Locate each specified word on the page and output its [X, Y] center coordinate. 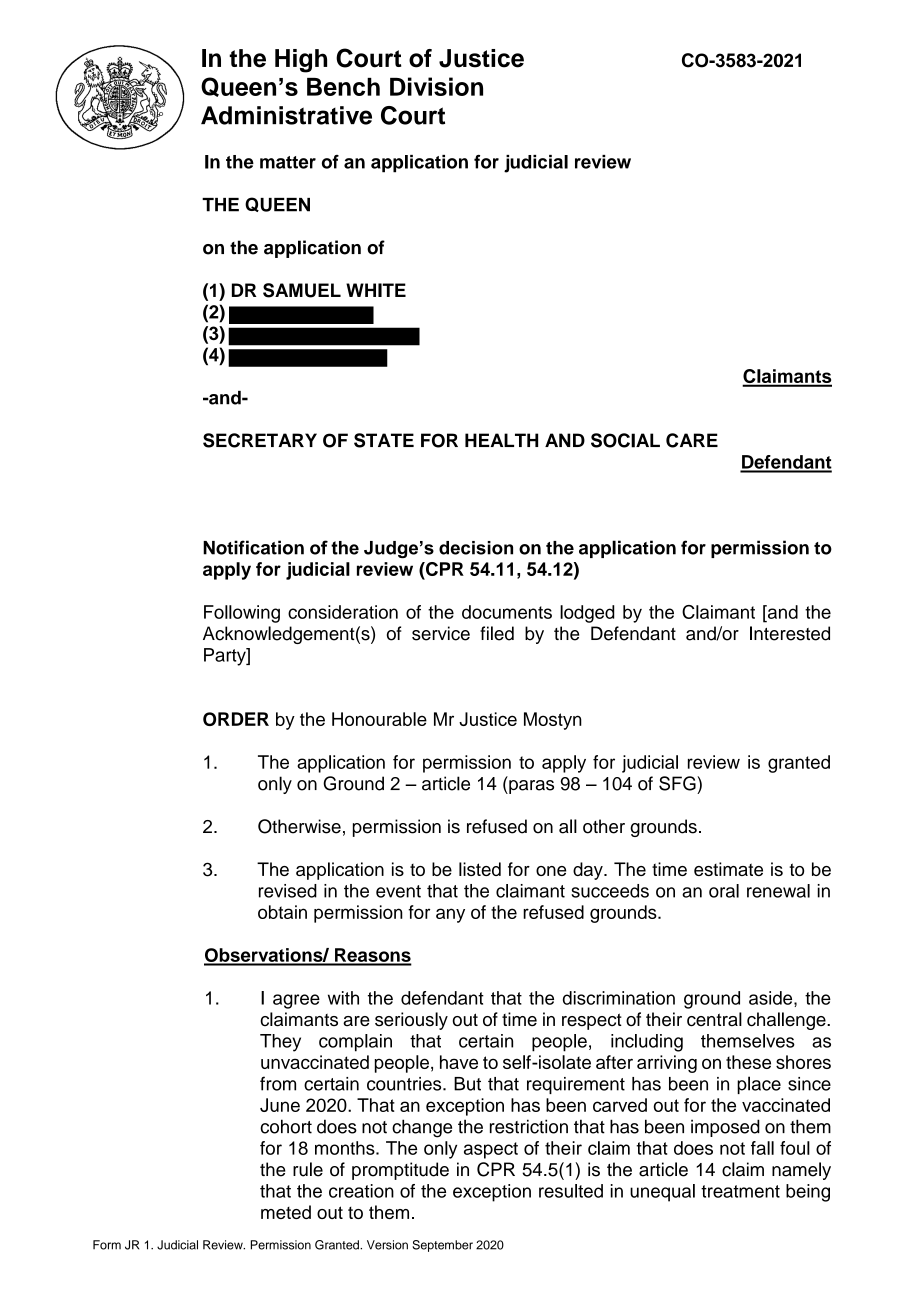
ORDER [236, 719]
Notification [253, 547]
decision [476, 548]
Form [107, 1245]
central [714, 1019]
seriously [411, 1021]
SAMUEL [302, 290]
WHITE [376, 290]
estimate [728, 869]
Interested [790, 633]
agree [296, 1001]
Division [436, 86]
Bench [343, 87]
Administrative [286, 115]
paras [530, 787]
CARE [692, 440]
